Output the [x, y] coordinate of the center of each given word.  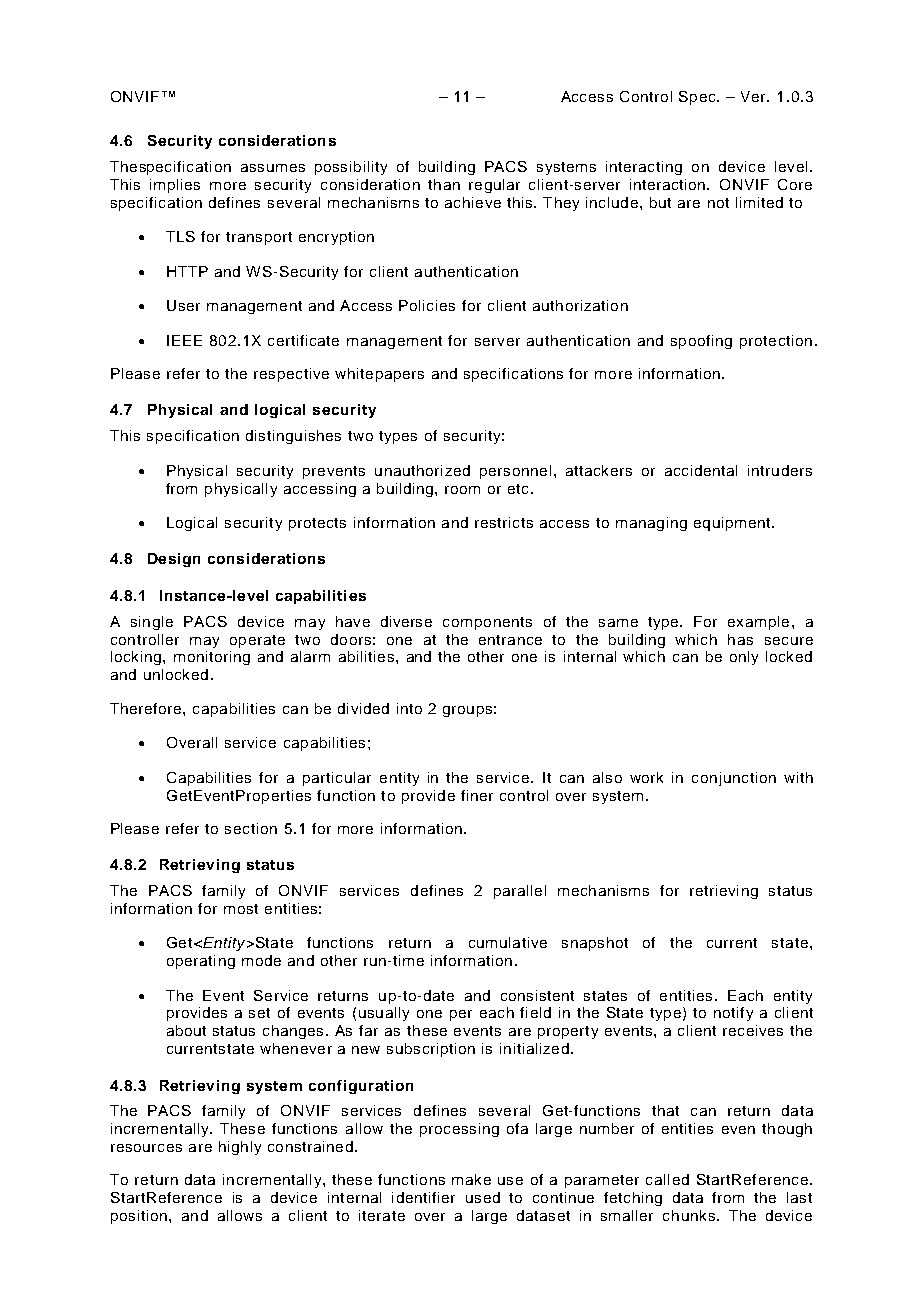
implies [175, 186]
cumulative [508, 942]
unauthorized [422, 470]
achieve [473, 202]
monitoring [212, 658]
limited [759, 202]
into [409, 708]
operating [201, 962]
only [744, 658]
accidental [701, 470]
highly [240, 1148]
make [471, 1179]
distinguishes [293, 437]
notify [733, 1014]
